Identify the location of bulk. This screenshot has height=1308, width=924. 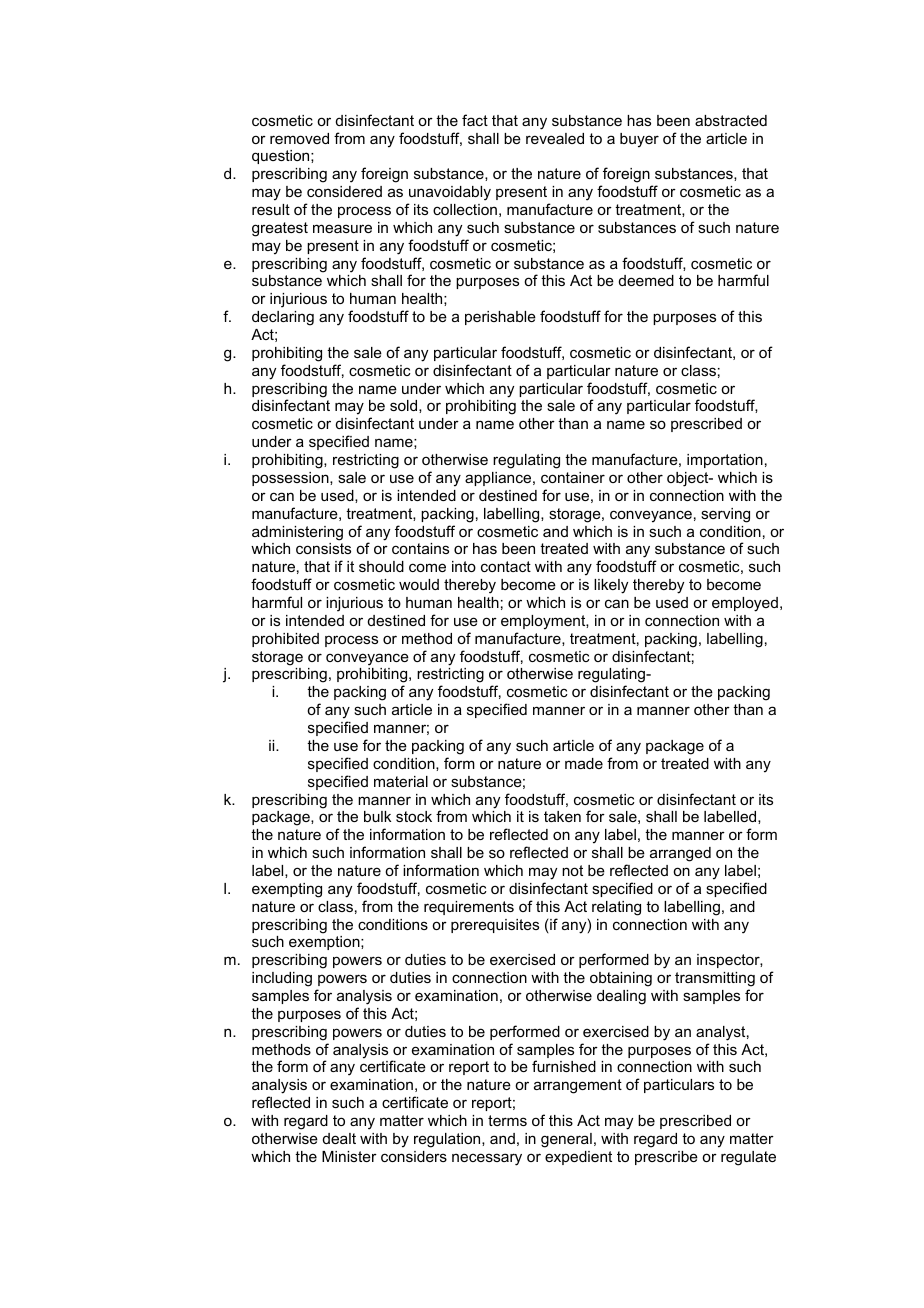
(377, 816).
